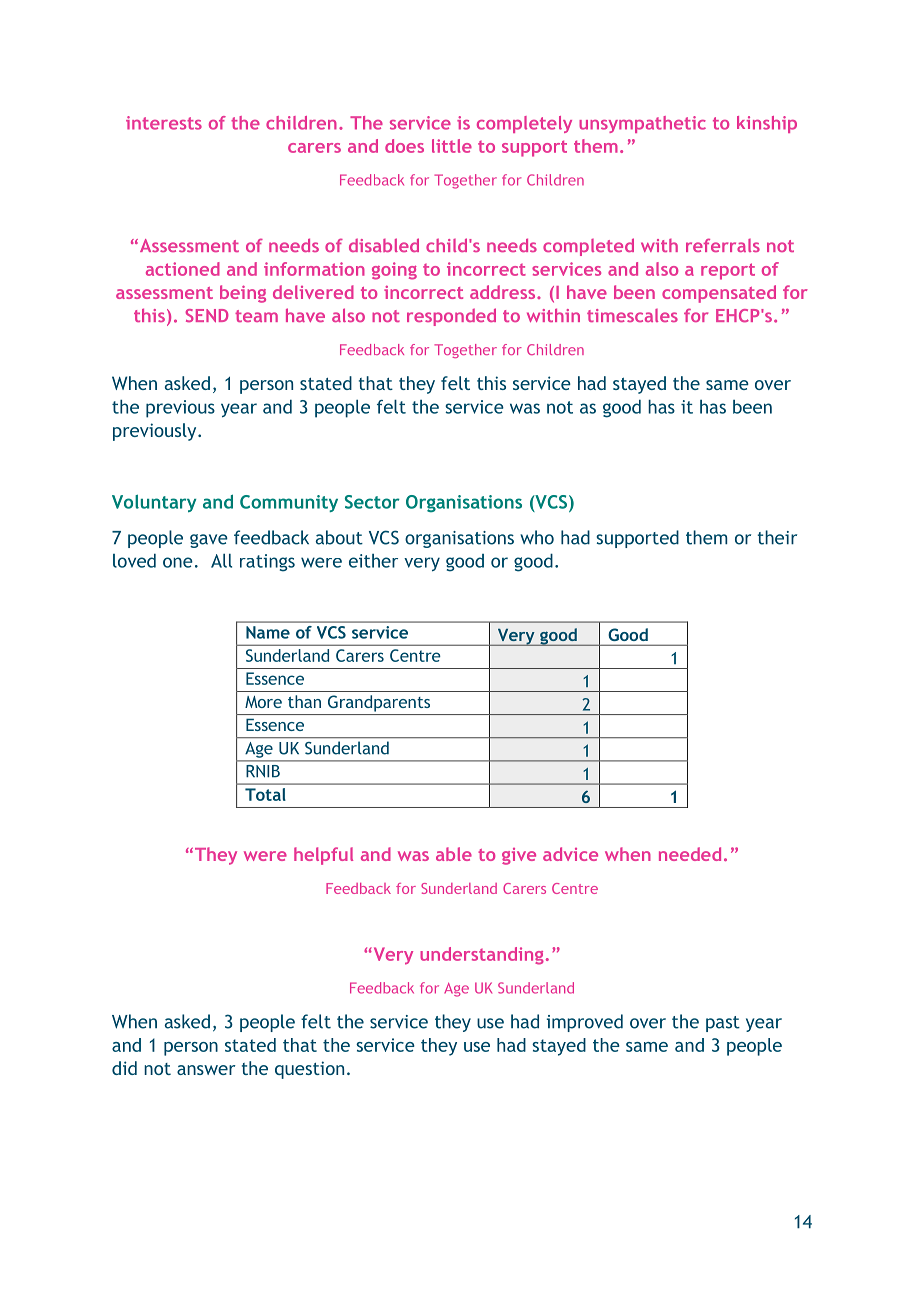 The image size is (924, 1308). I want to click on their, so click(777, 537).
